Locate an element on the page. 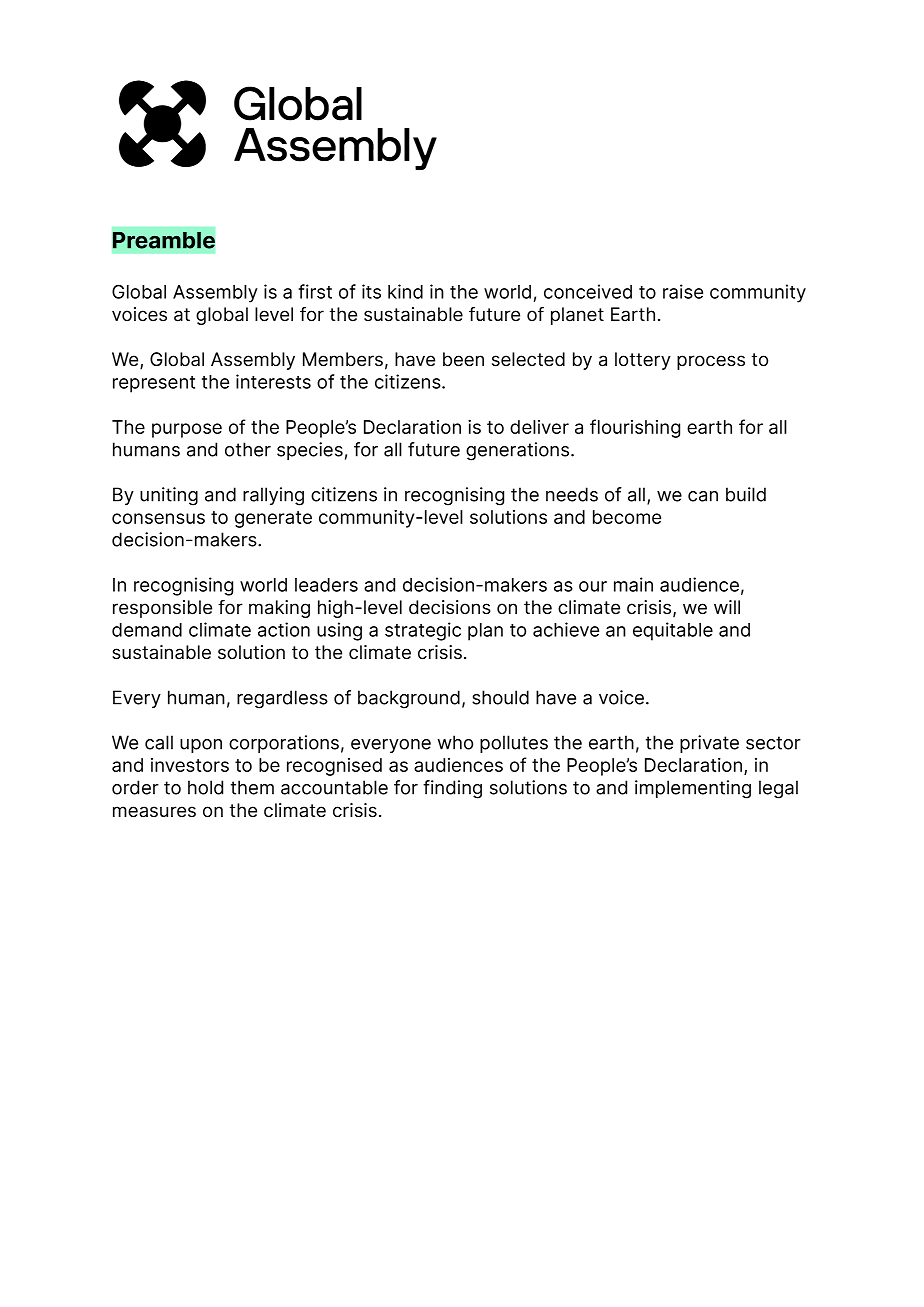  raise is located at coordinates (683, 291).
